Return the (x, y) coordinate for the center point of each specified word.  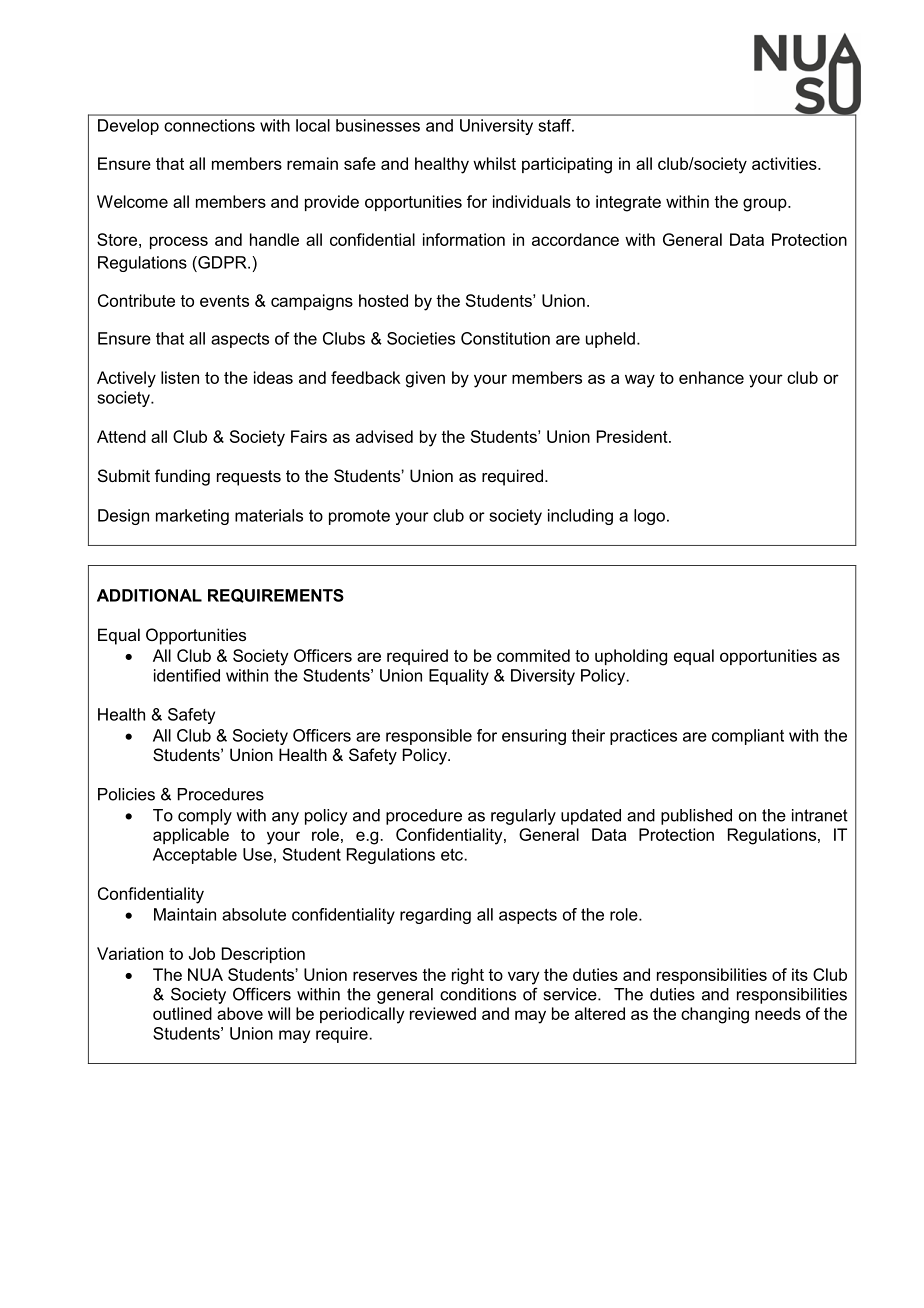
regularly (523, 817)
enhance (711, 377)
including (580, 517)
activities (785, 163)
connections (209, 125)
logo (649, 517)
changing (715, 1015)
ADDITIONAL (149, 595)
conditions (478, 994)
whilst (494, 163)
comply (205, 817)
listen (180, 377)
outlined (182, 1013)
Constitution (505, 338)
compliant (748, 737)
